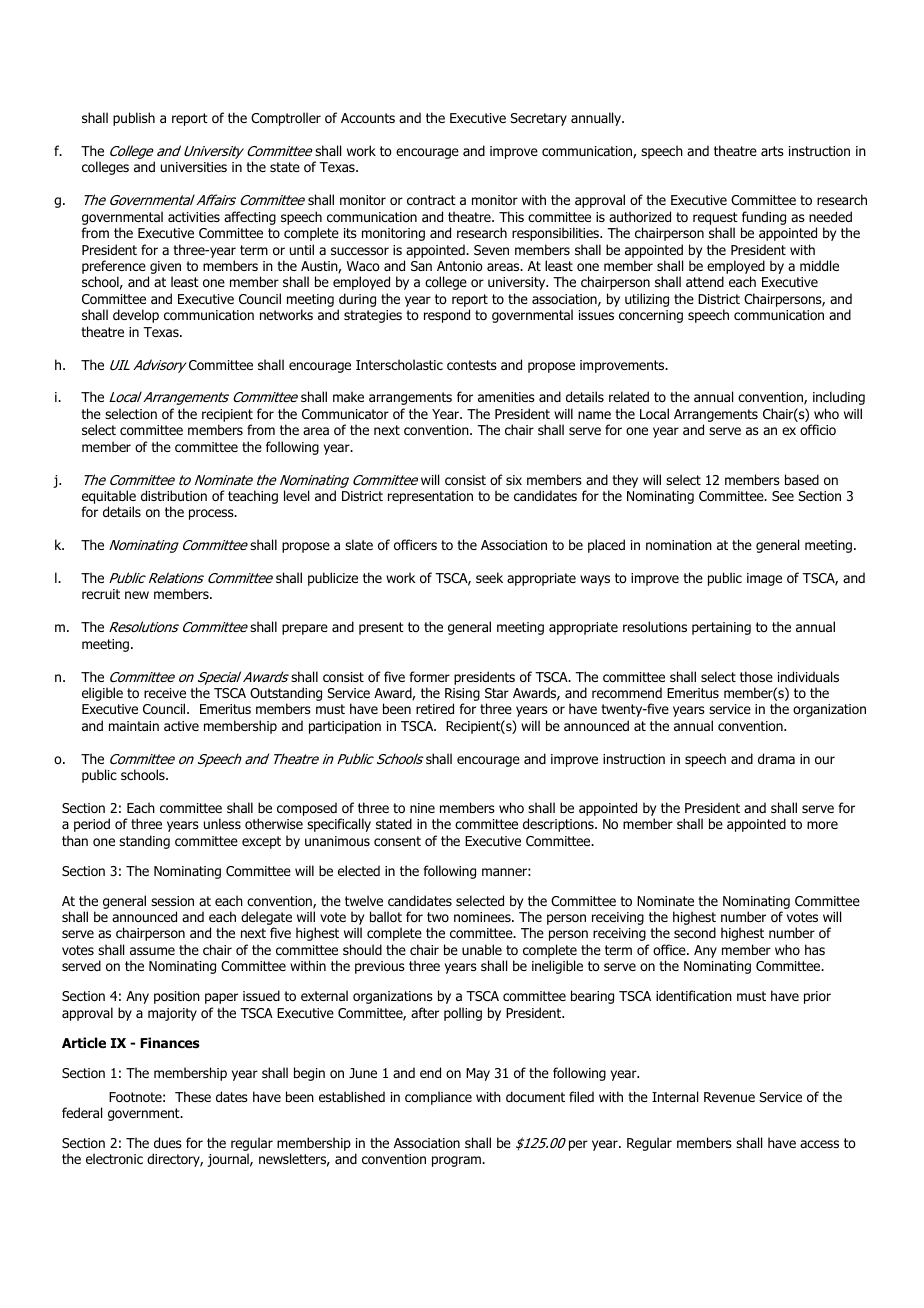 The height and width of the image is (1308, 924). Describe the element at coordinates (430, 677) in the image. I see `former` at that location.
